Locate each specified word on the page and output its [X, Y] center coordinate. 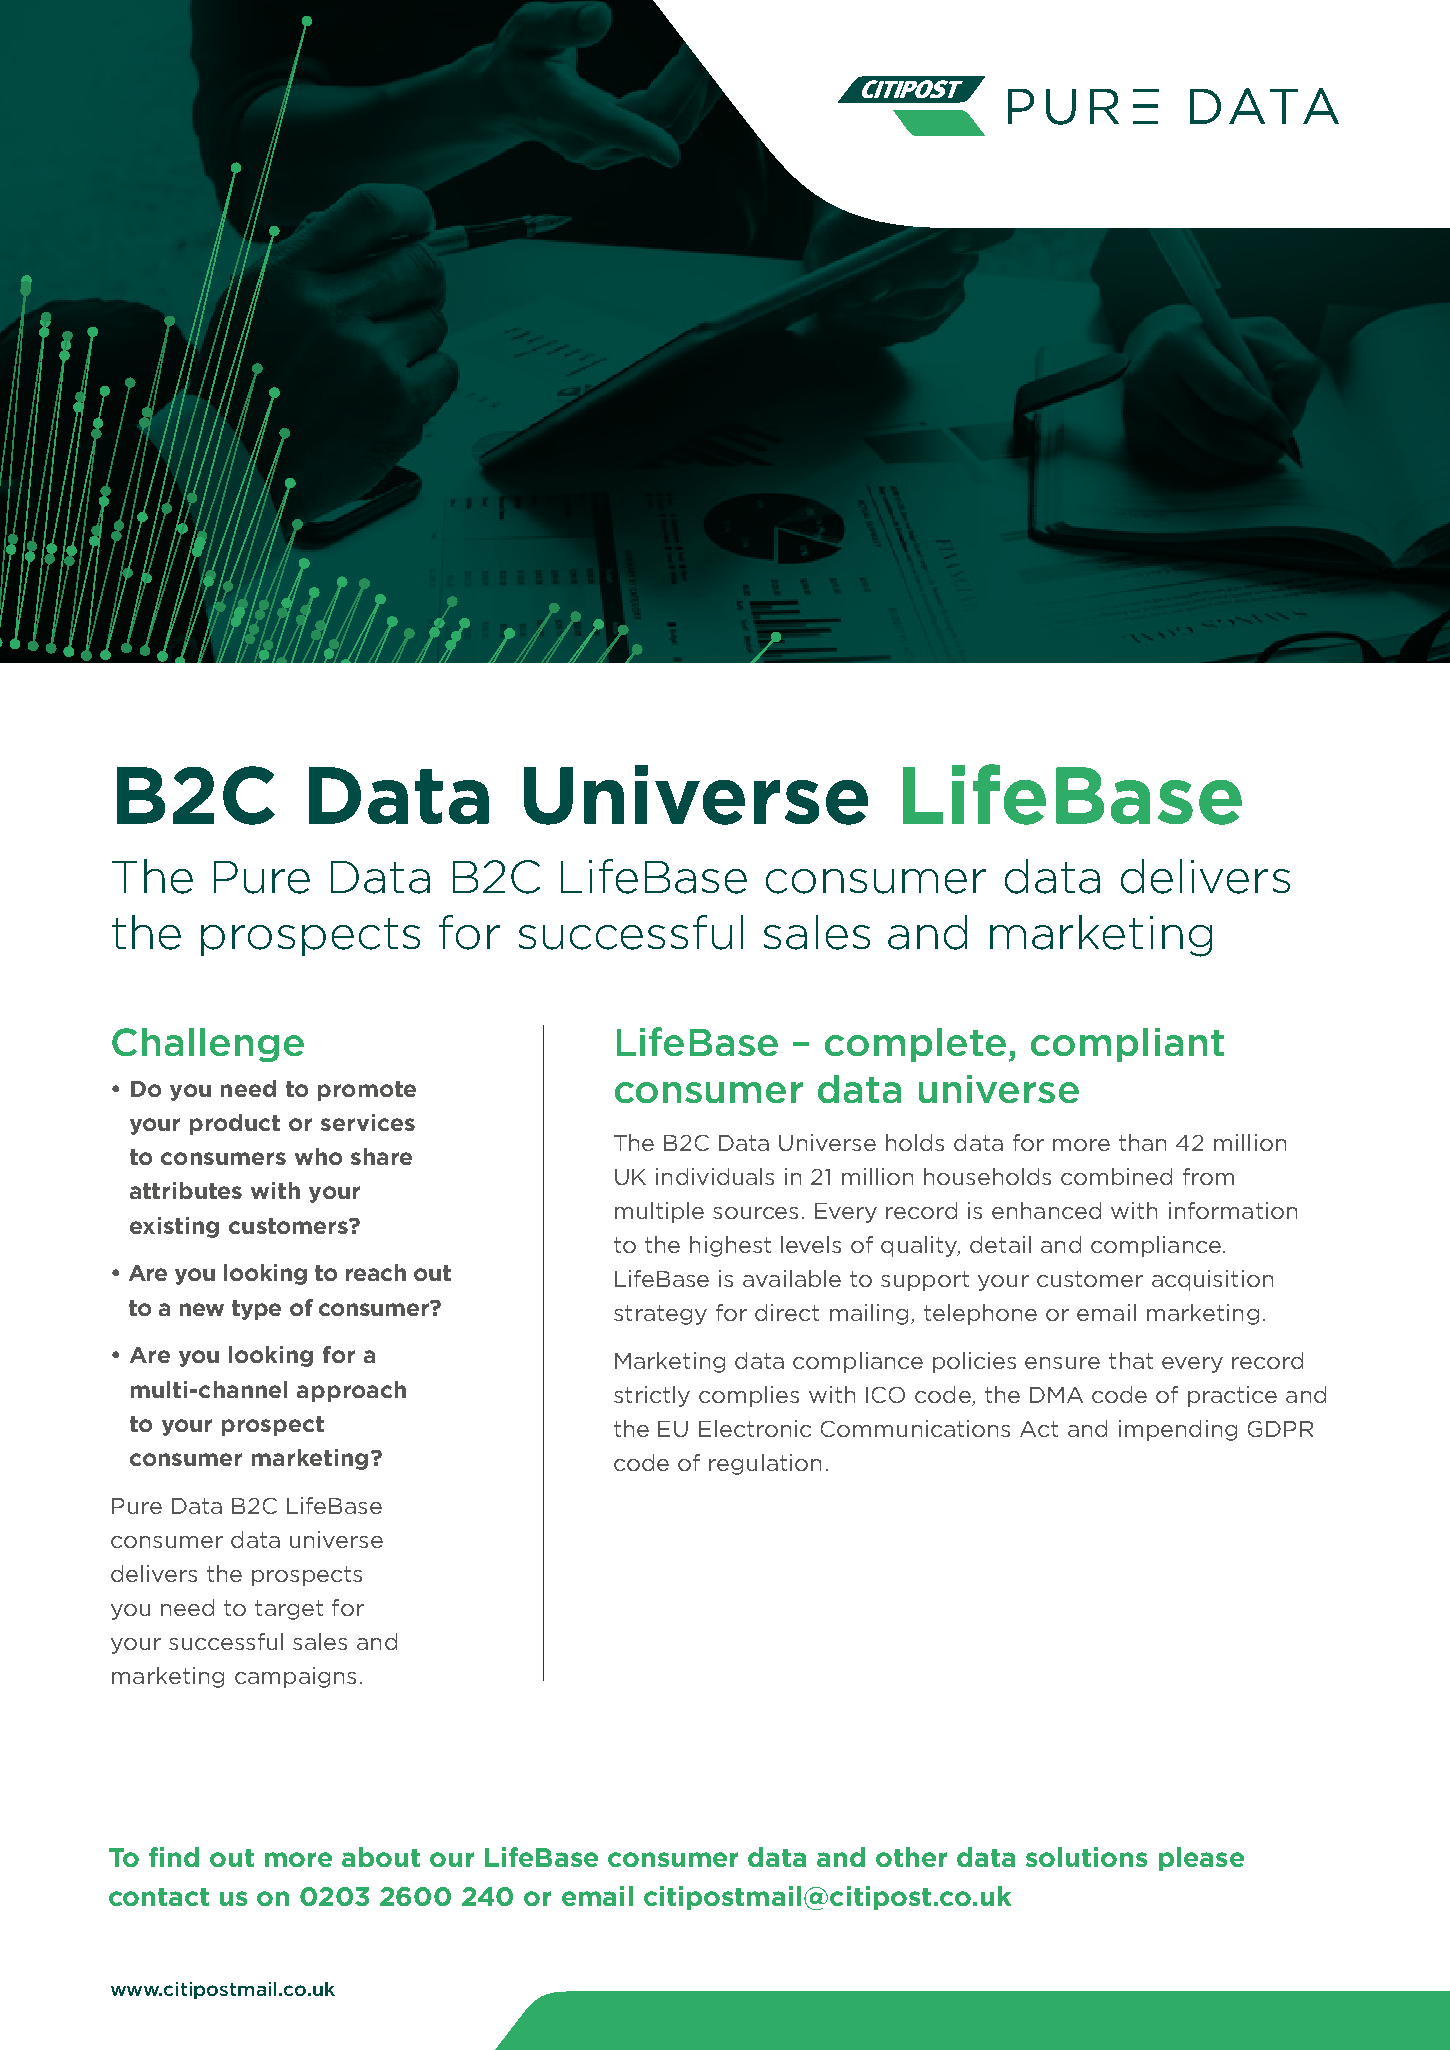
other [911, 1857]
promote [367, 1091]
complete [915, 1045]
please [1201, 1859]
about [381, 1857]
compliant [1127, 1045]
